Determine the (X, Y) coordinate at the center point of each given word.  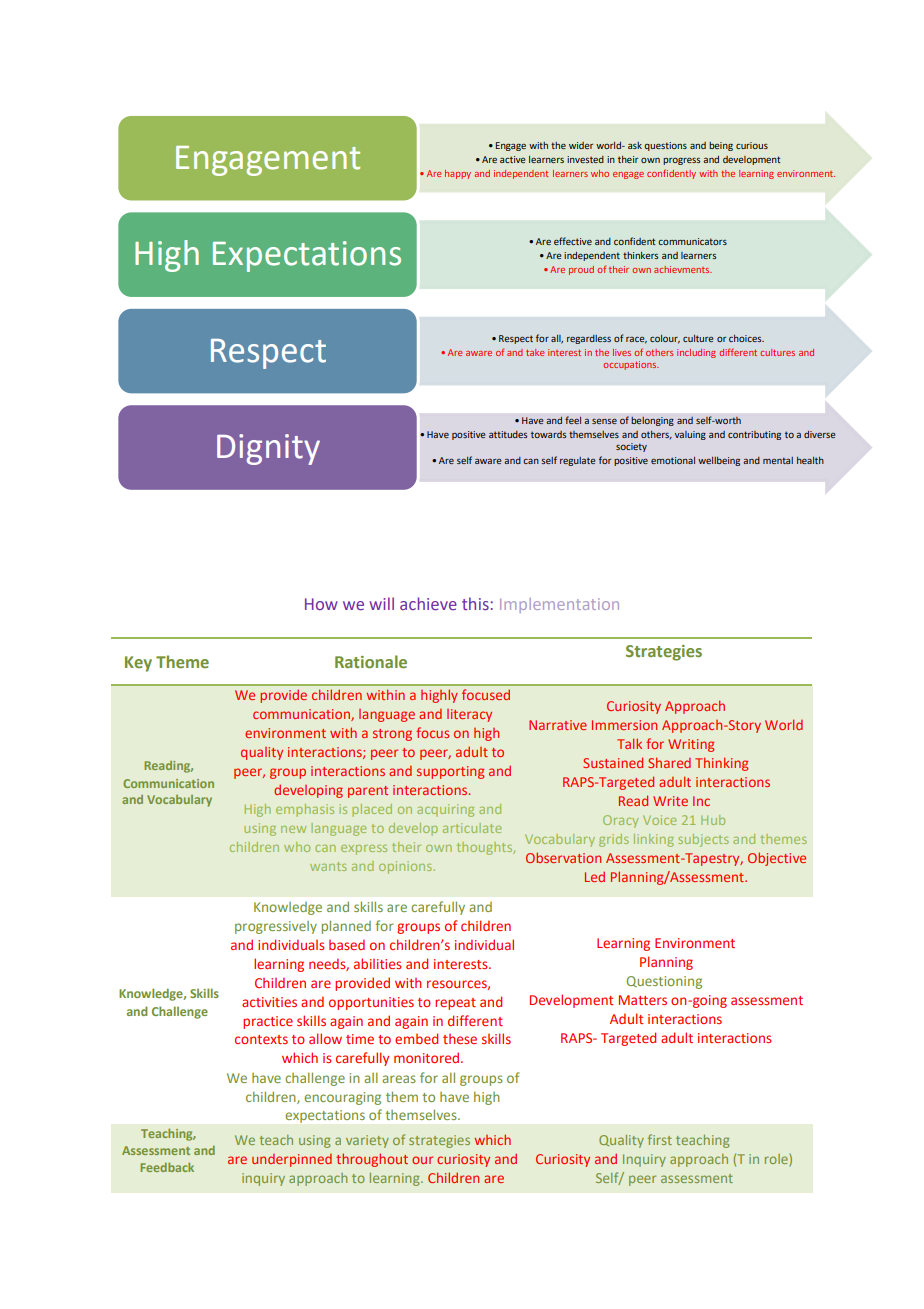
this (475, 603)
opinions (405, 867)
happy (458, 174)
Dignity (268, 449)
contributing (754, 435)
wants (328, 866)
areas (399, 1079)
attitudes (508, 434)
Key (138, 664)
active (513, 159)
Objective (777, 859)
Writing (691, 745)
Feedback (167, 1167)
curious (752, 145)
